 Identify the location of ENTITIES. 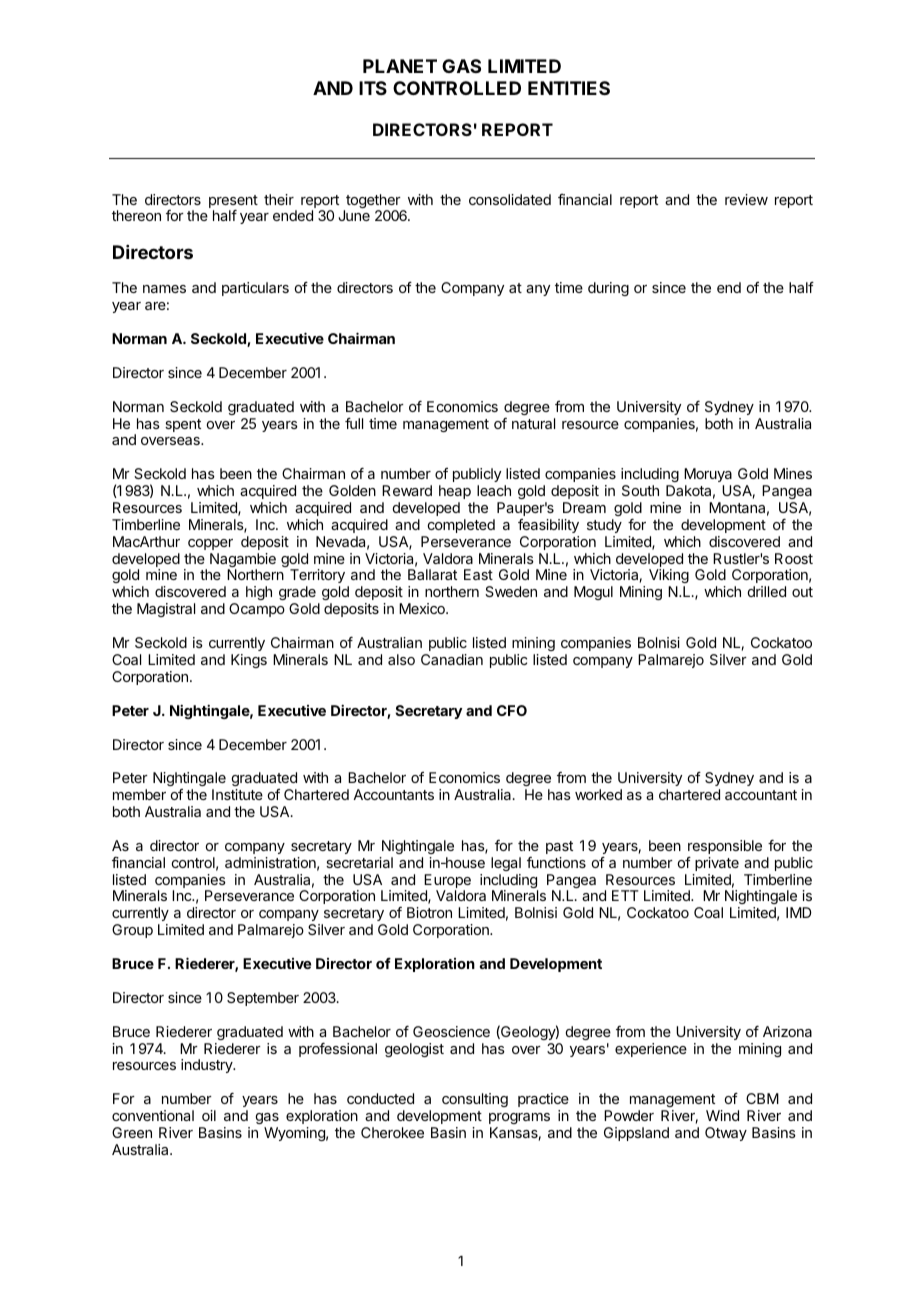
(569, 88).
